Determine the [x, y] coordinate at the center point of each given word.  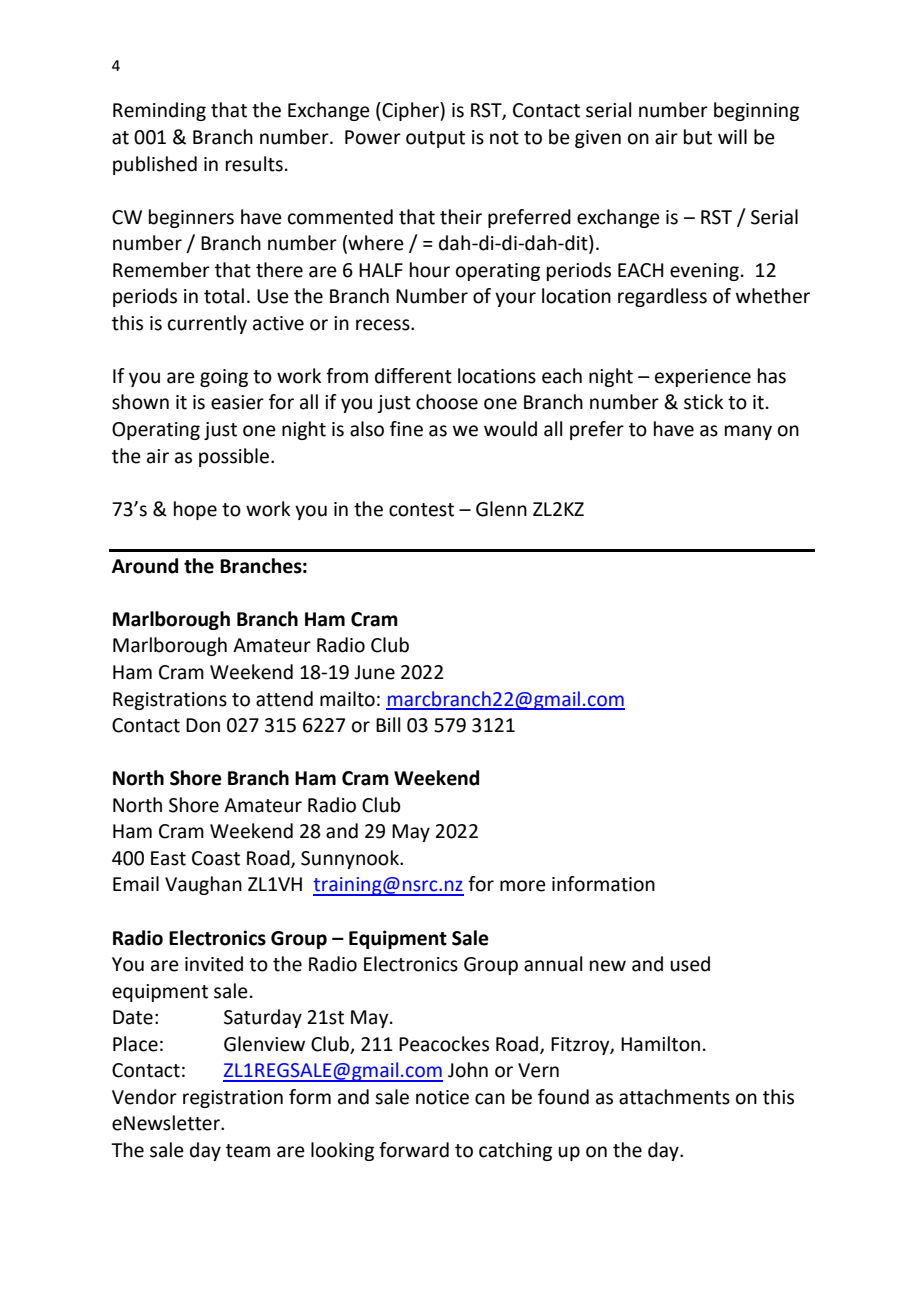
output [435, 139]
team [248, 1151]
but [698, 137]
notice [442, 1097]
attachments [674, 1097]
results [254, 164]
